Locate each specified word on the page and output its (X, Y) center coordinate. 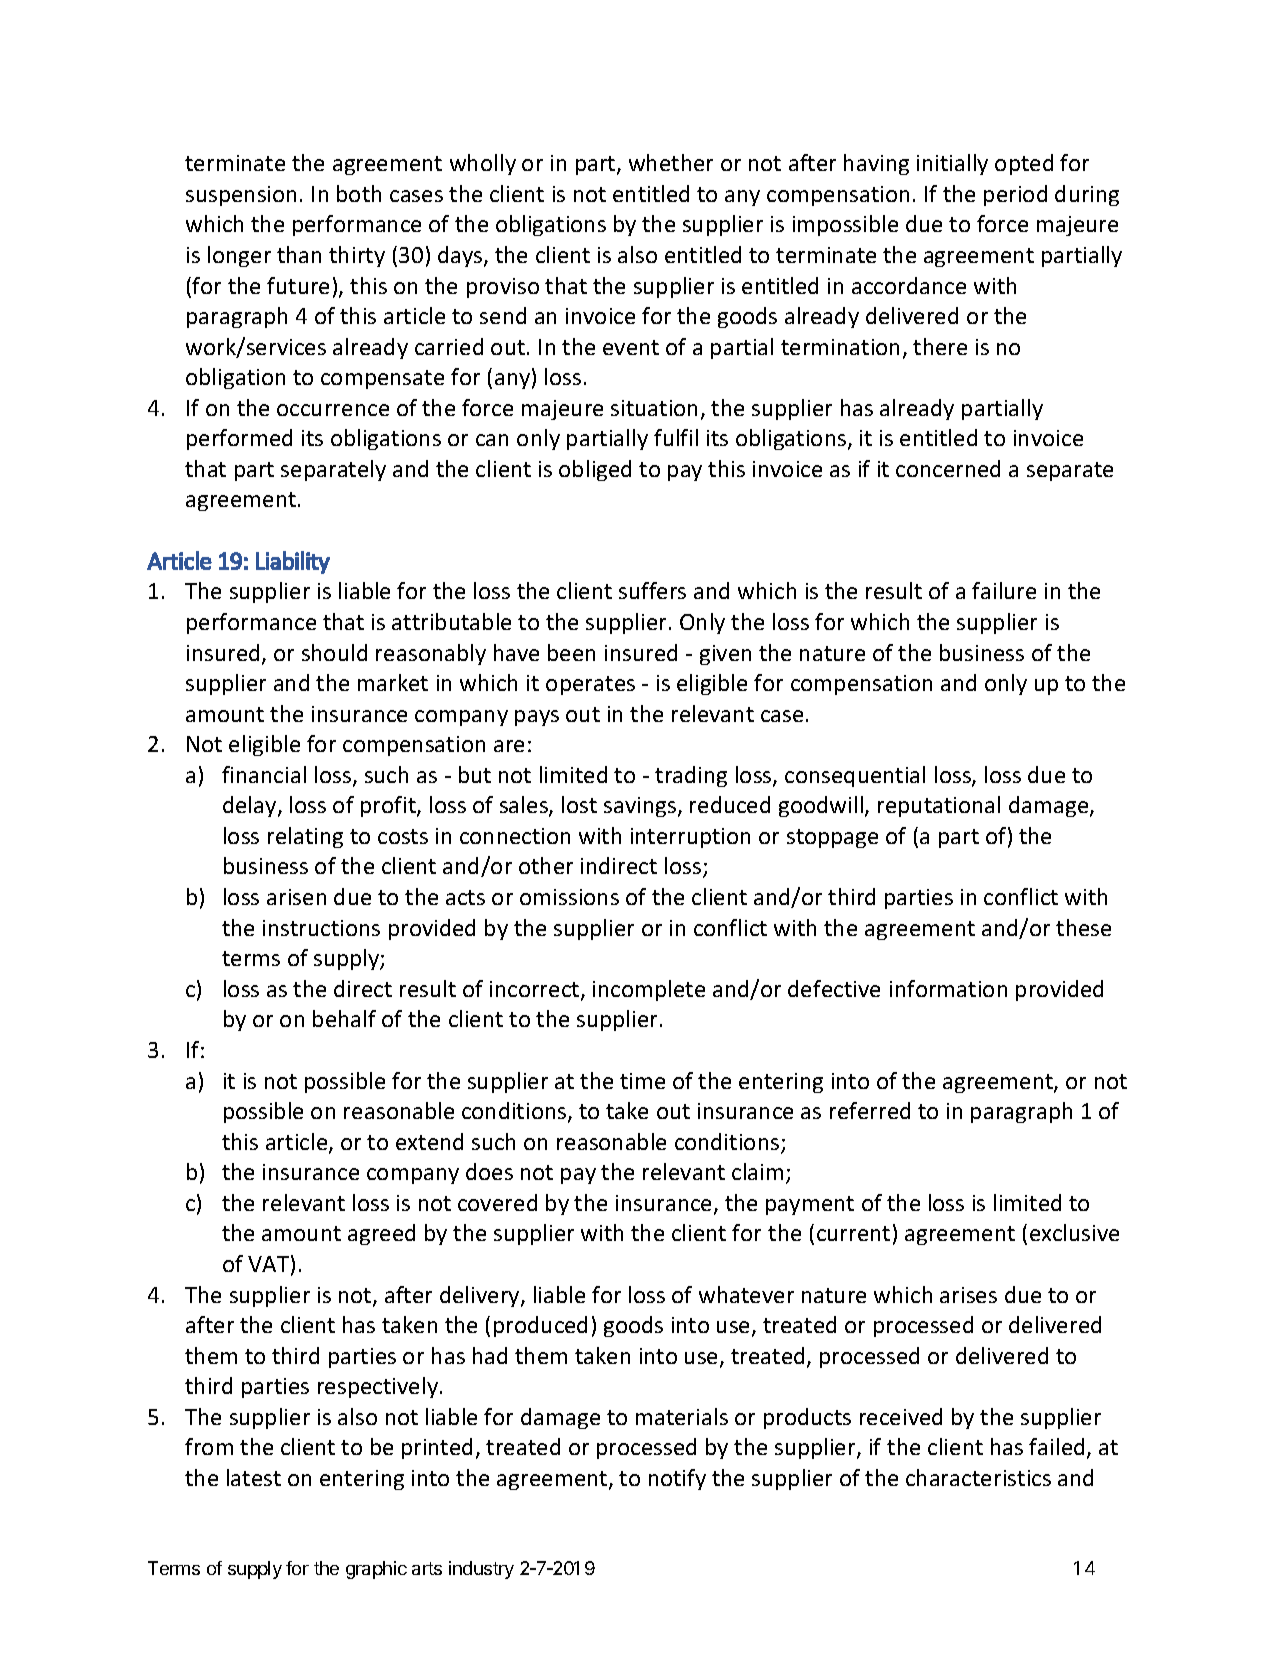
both (359, 193)
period (1015, 195)
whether (671, 162)
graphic (376, 1570)
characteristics (978, 1477)
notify (677, 1479)
